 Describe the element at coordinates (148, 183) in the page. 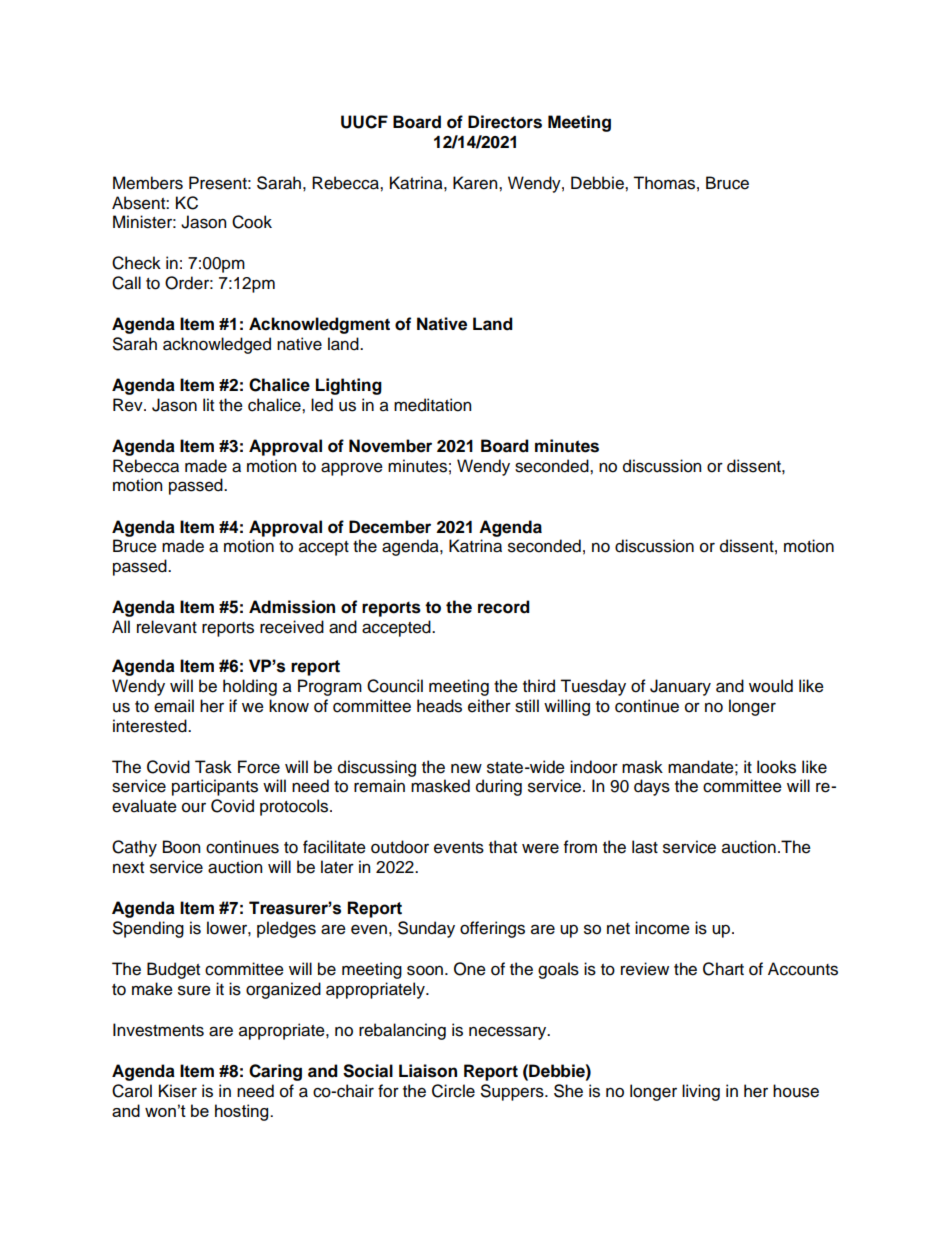

I see `Members` at that location.
